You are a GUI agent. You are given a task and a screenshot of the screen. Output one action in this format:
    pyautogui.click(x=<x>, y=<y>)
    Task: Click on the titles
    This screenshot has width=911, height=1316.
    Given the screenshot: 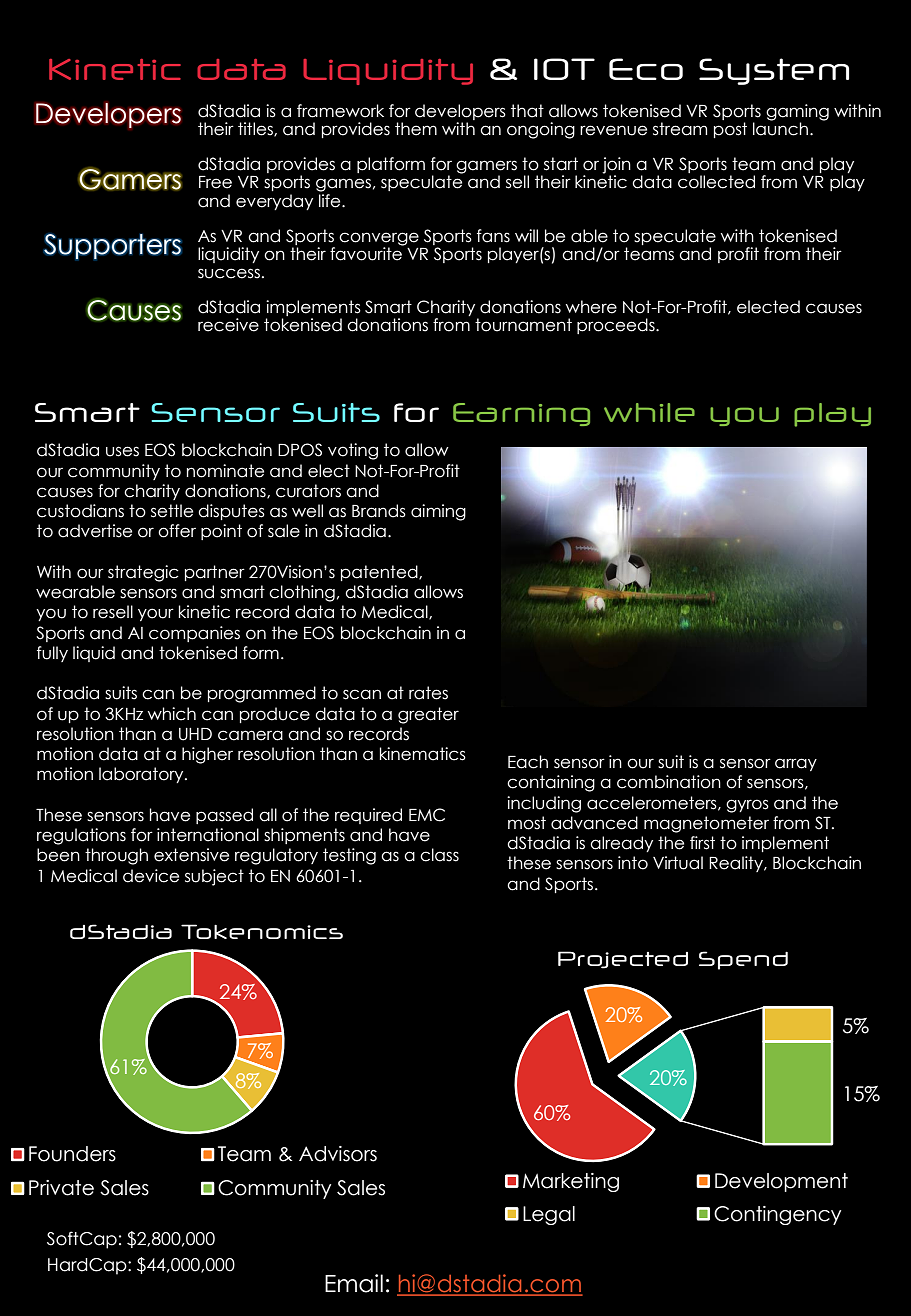 What is the action you would take?
    pyautogui.click(x=256, y=129)
